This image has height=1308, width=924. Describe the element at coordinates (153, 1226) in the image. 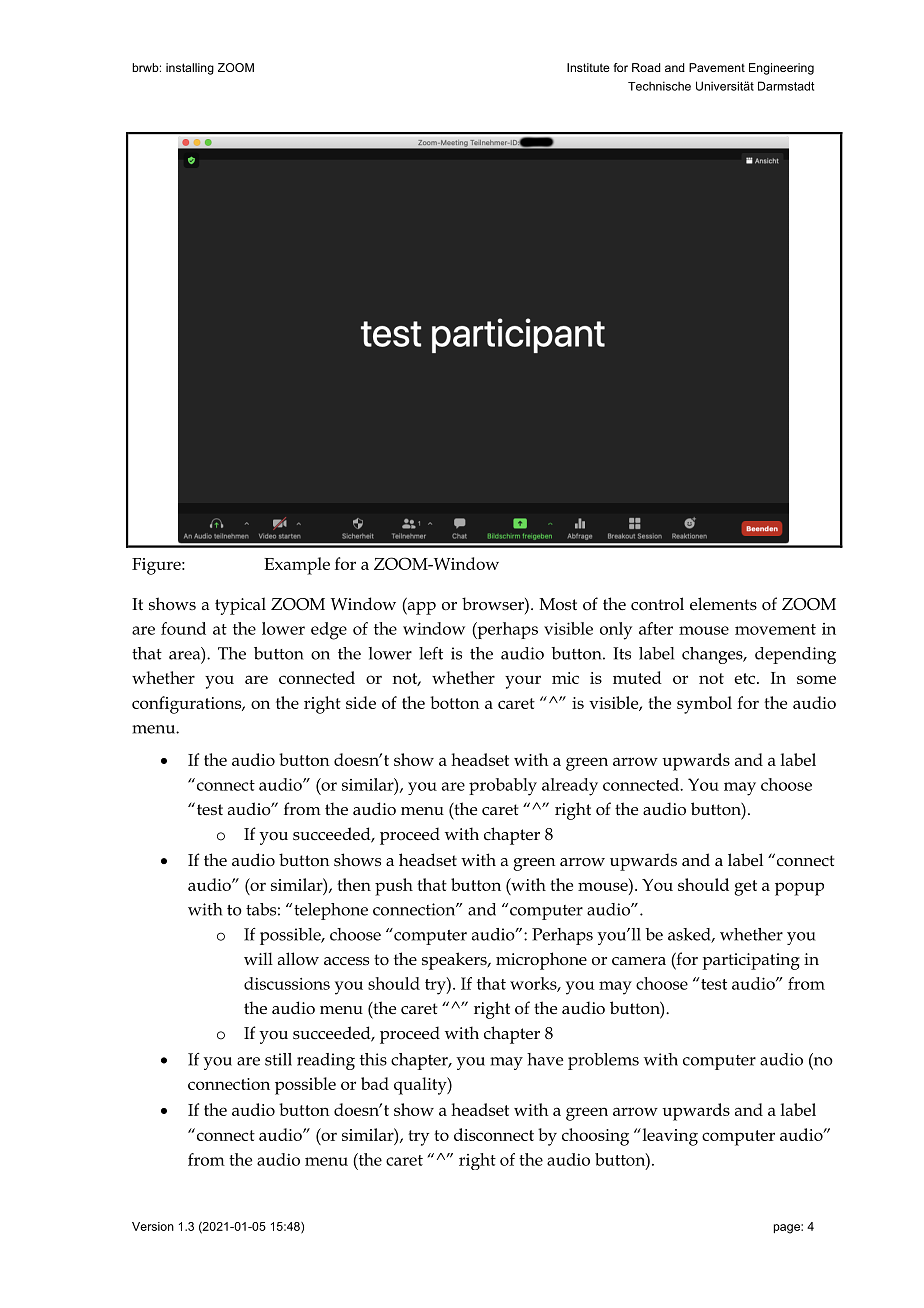

I see `Version` at that location.
